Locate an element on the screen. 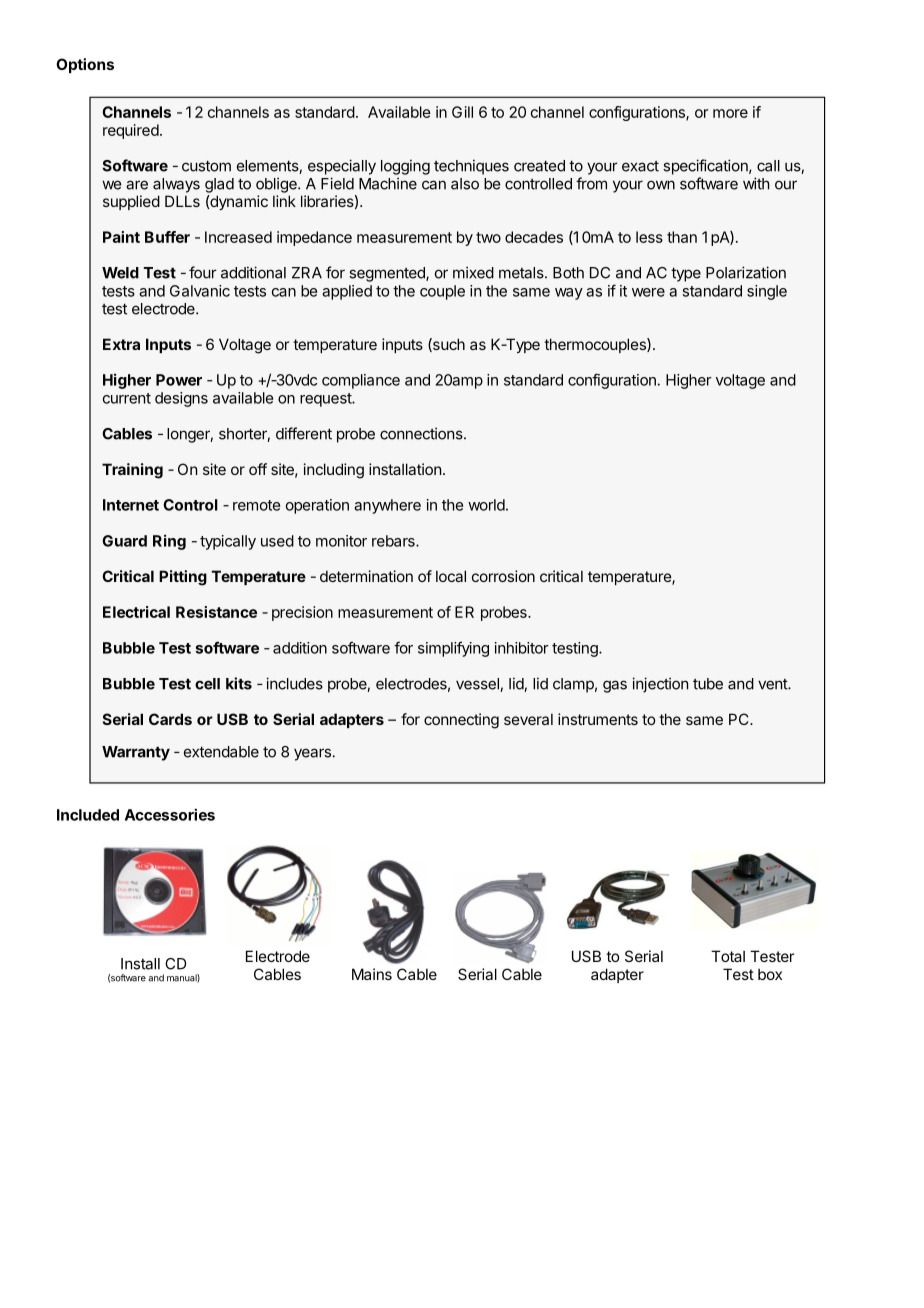 The width and height of the screenshot is (924, 1308). required is located at coordinates (131, 131).
